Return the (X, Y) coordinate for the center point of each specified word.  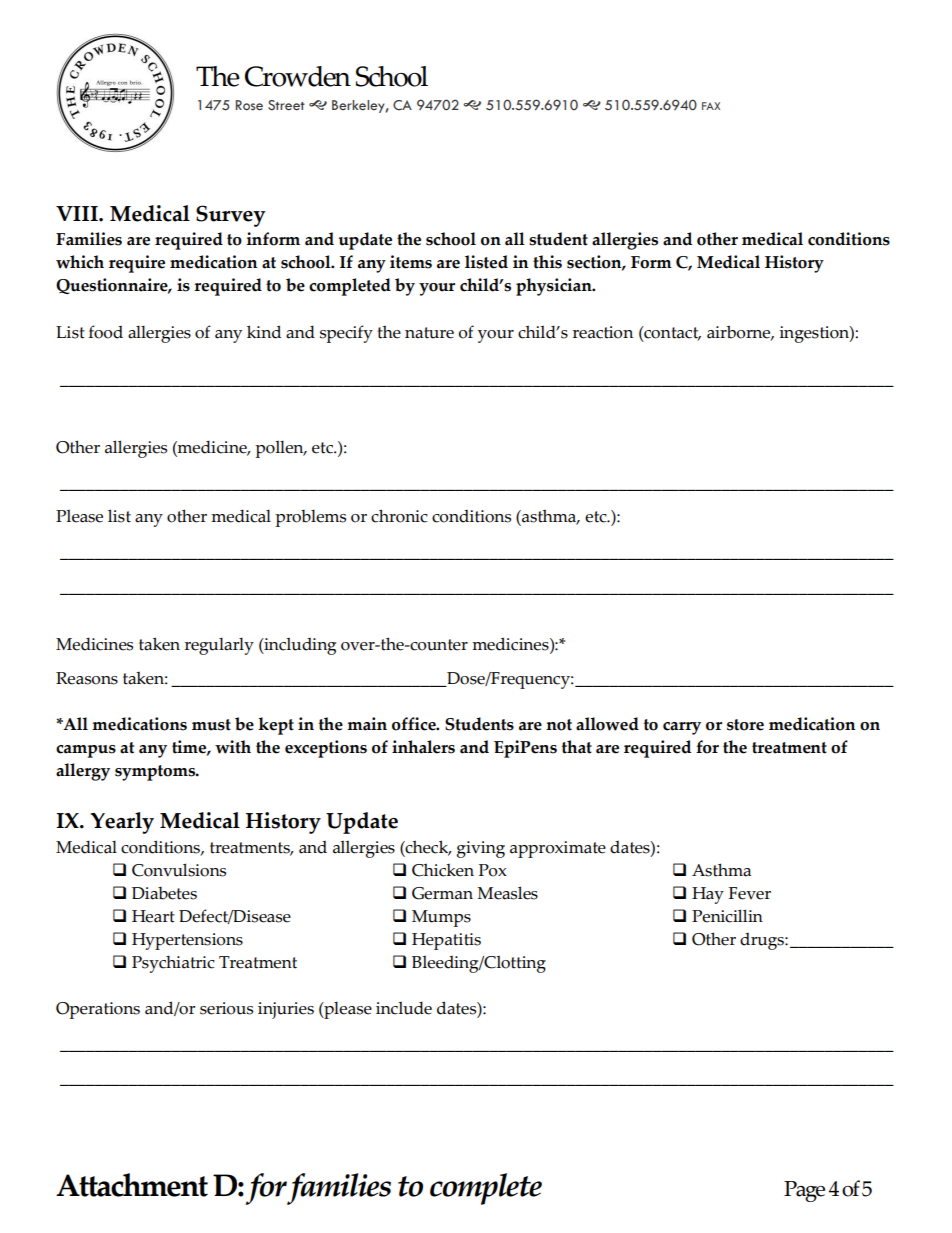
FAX (711, 106)
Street (286, 105)
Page (804, 1191)
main (367, 724)
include (404, 1008)
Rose (249, 105)
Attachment (132, 1185)
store (745, 725)
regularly (219, 646)
